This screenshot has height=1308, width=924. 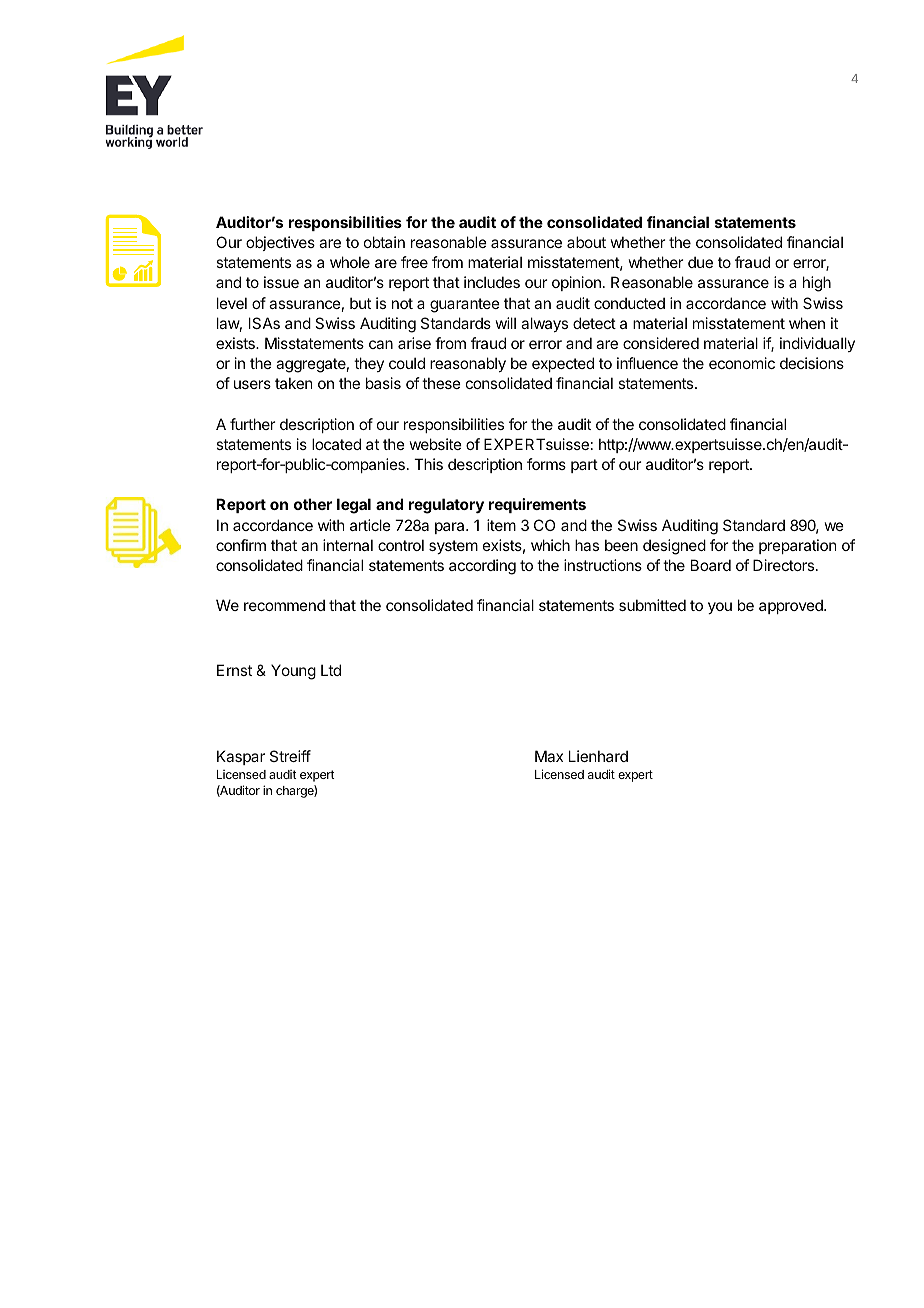 What do you see at coordinates (492, 282) in the screenshot?
I see `includes` at bounding box center [492, 282].
